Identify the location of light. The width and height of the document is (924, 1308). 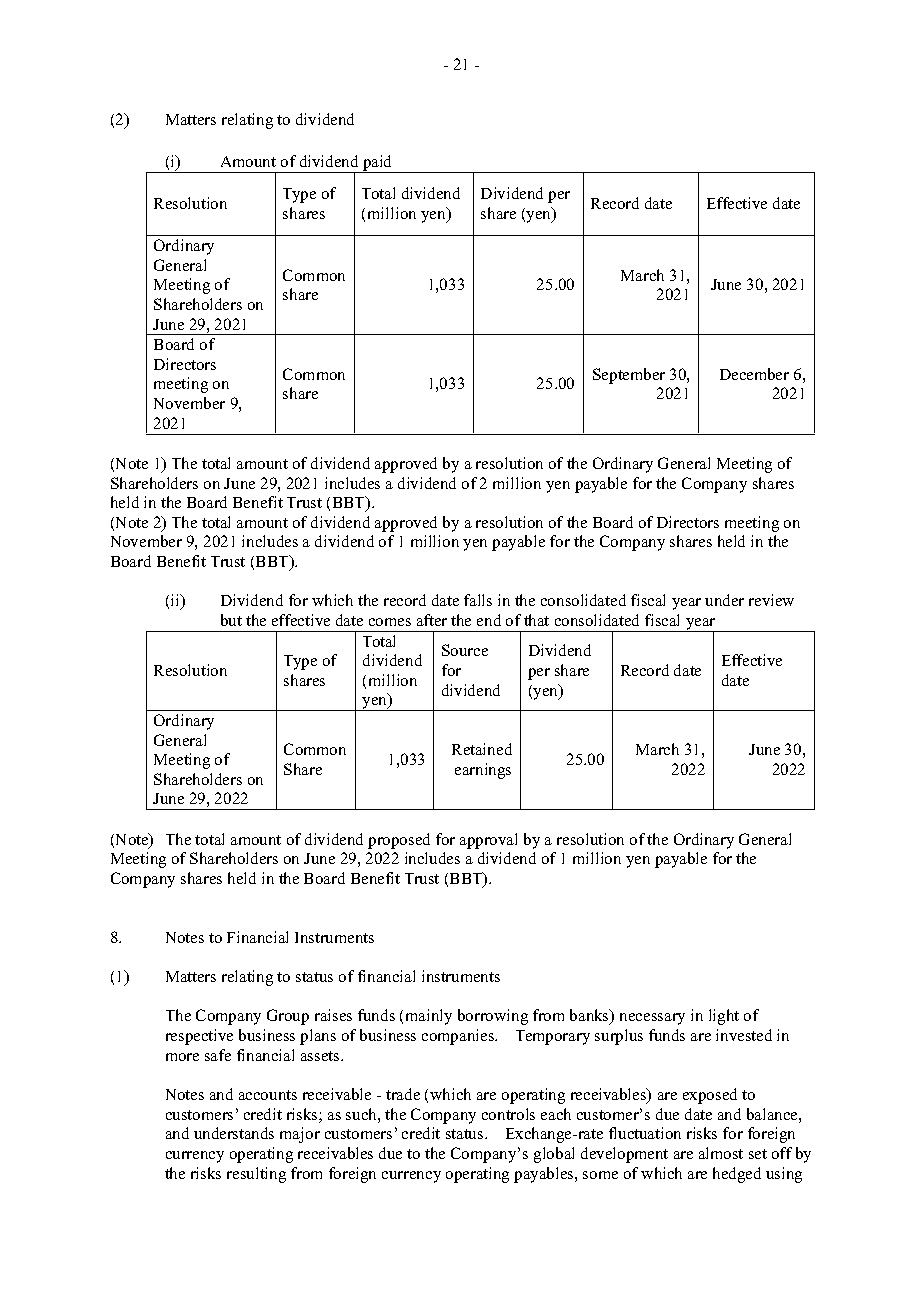
(724, 1017).
